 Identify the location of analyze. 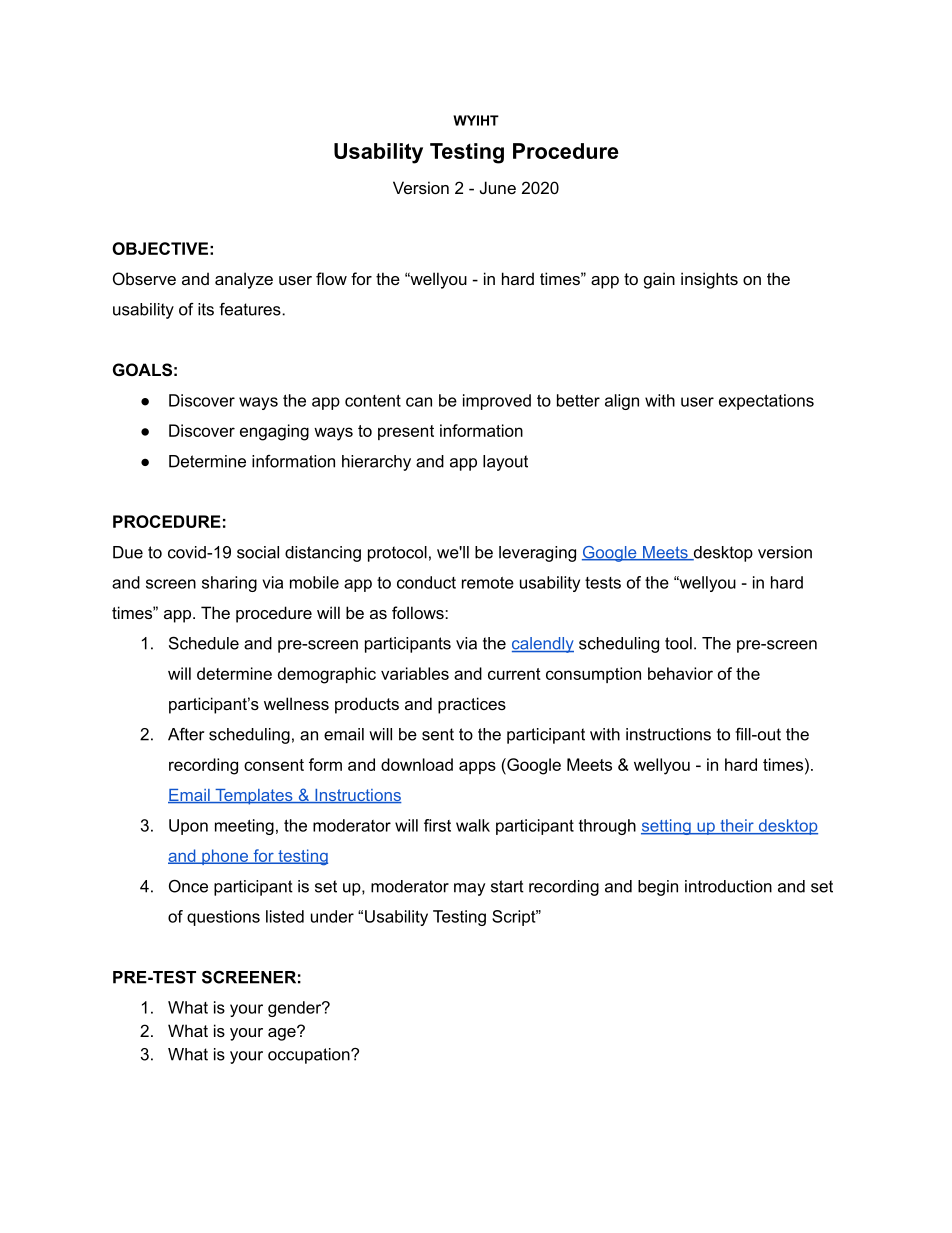
(244, 280).
